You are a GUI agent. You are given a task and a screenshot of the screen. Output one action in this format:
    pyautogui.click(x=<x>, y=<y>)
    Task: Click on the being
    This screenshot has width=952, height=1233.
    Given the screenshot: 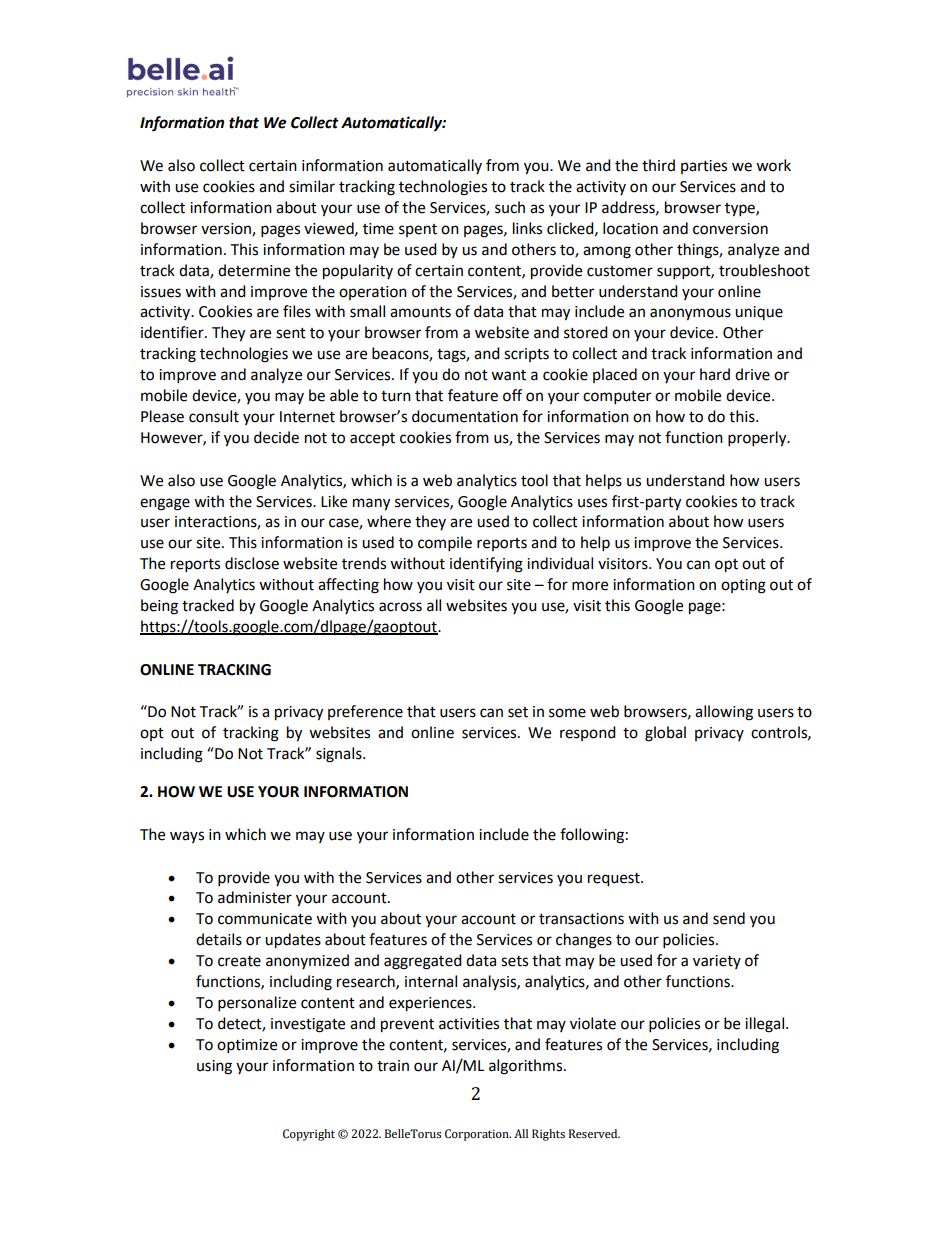 What is the action you would take?
    pyautogui.click(x=159, y=607)
